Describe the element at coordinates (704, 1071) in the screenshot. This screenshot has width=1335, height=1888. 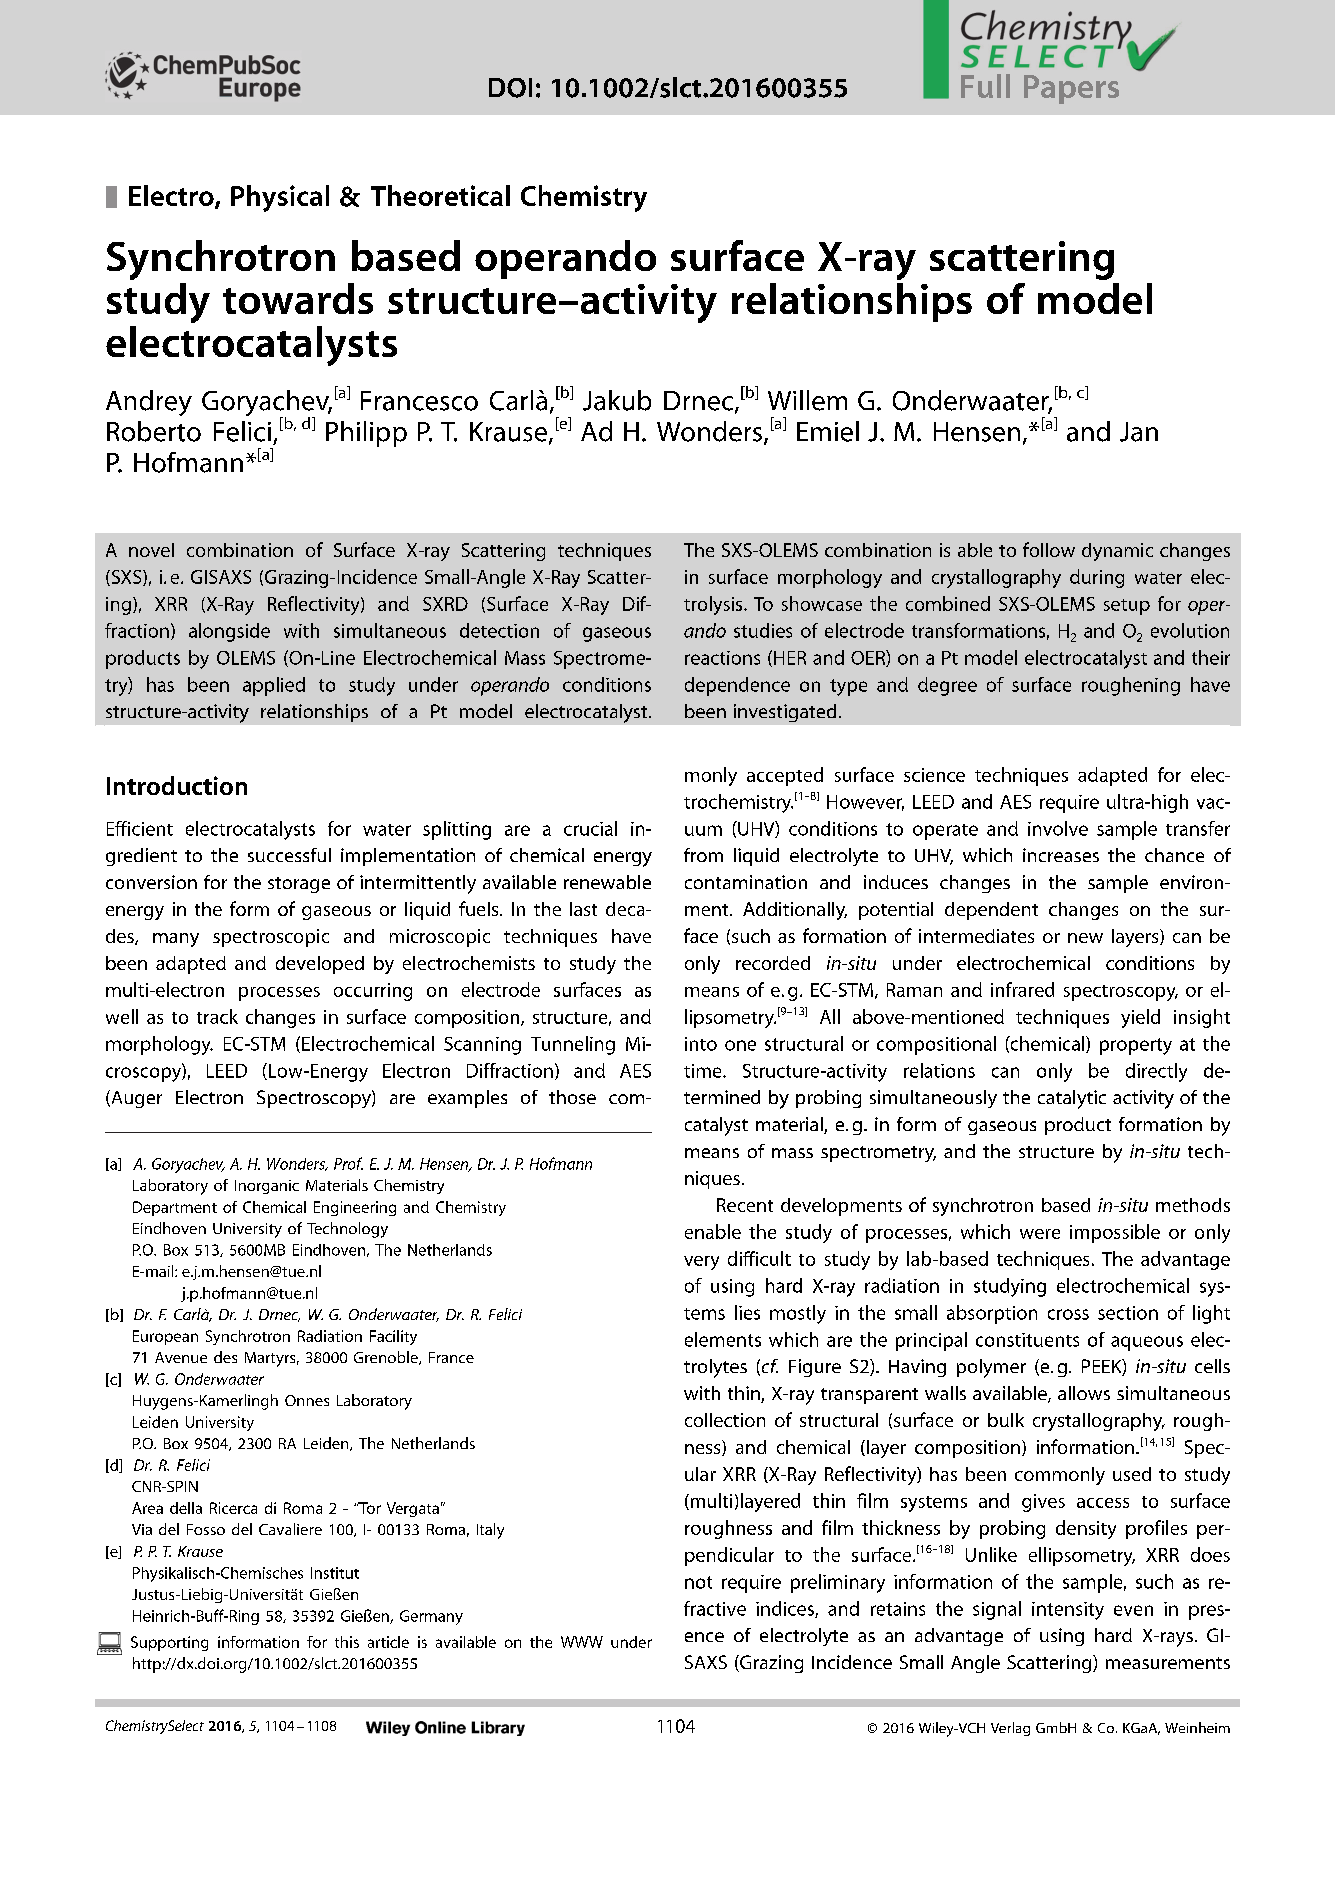
I see `time` at that location.
